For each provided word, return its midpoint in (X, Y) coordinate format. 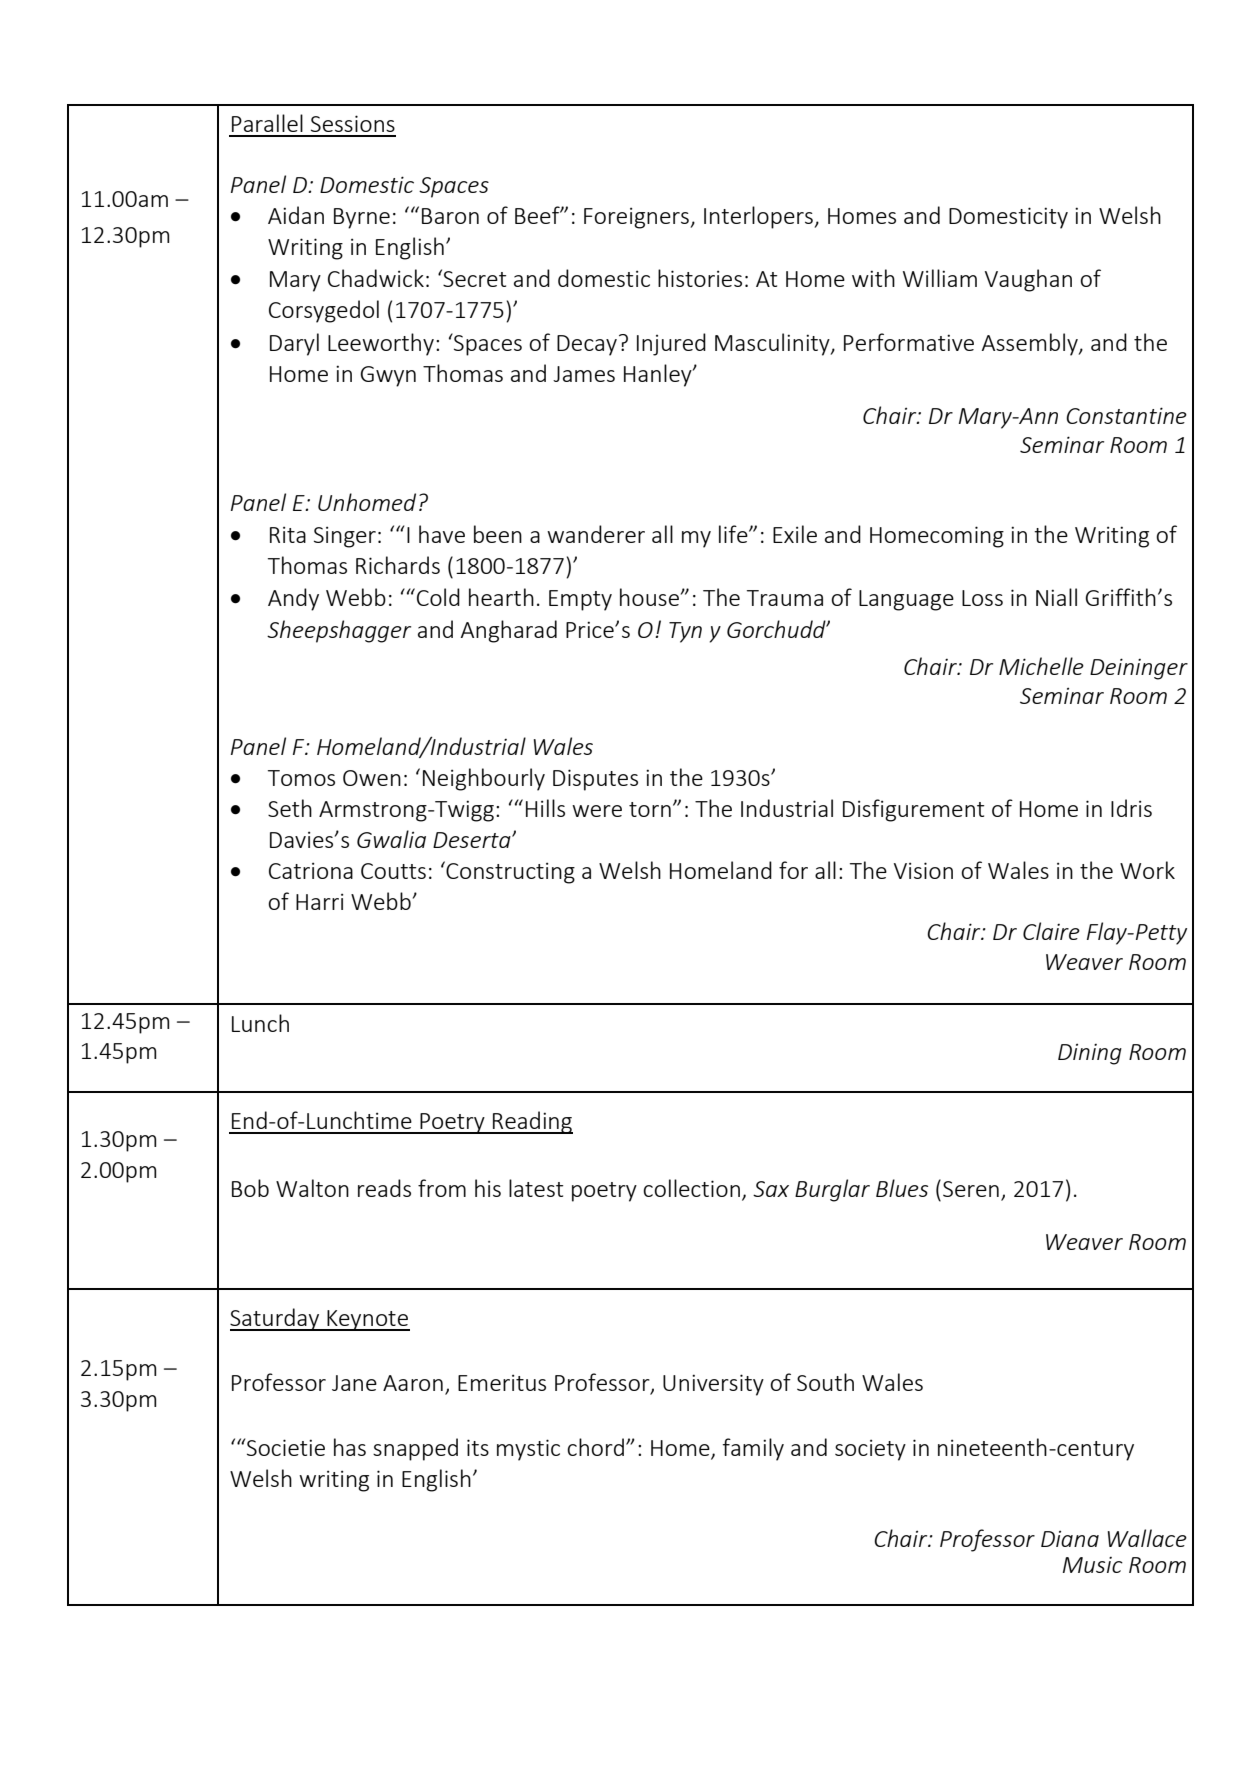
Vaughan (1028, 280)
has (350, 1447)
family (753, 1449)
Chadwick (376, 278)
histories (700, 278)
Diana (1070, 1538)
